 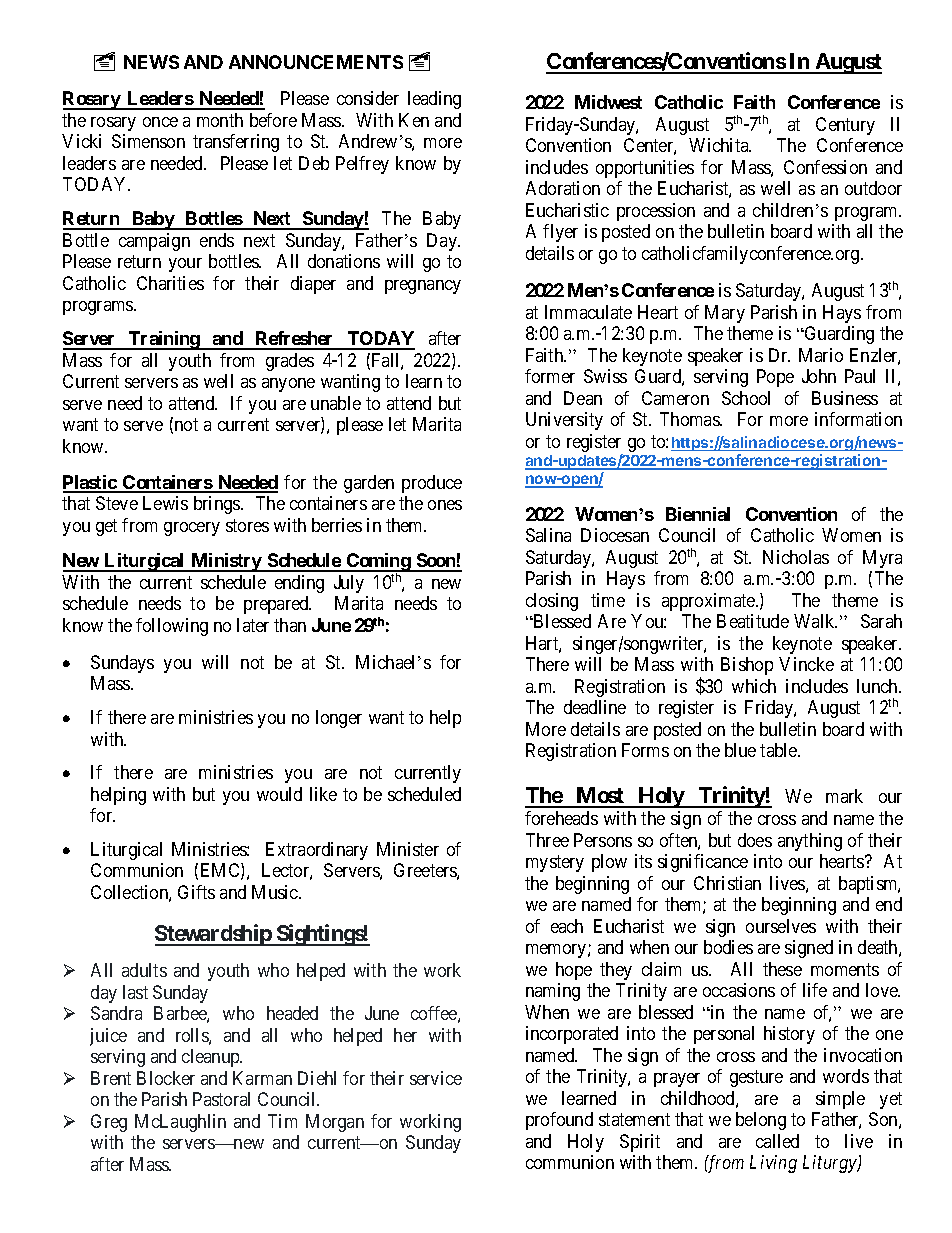 I want to click on following, so click(x=172, y=627).
